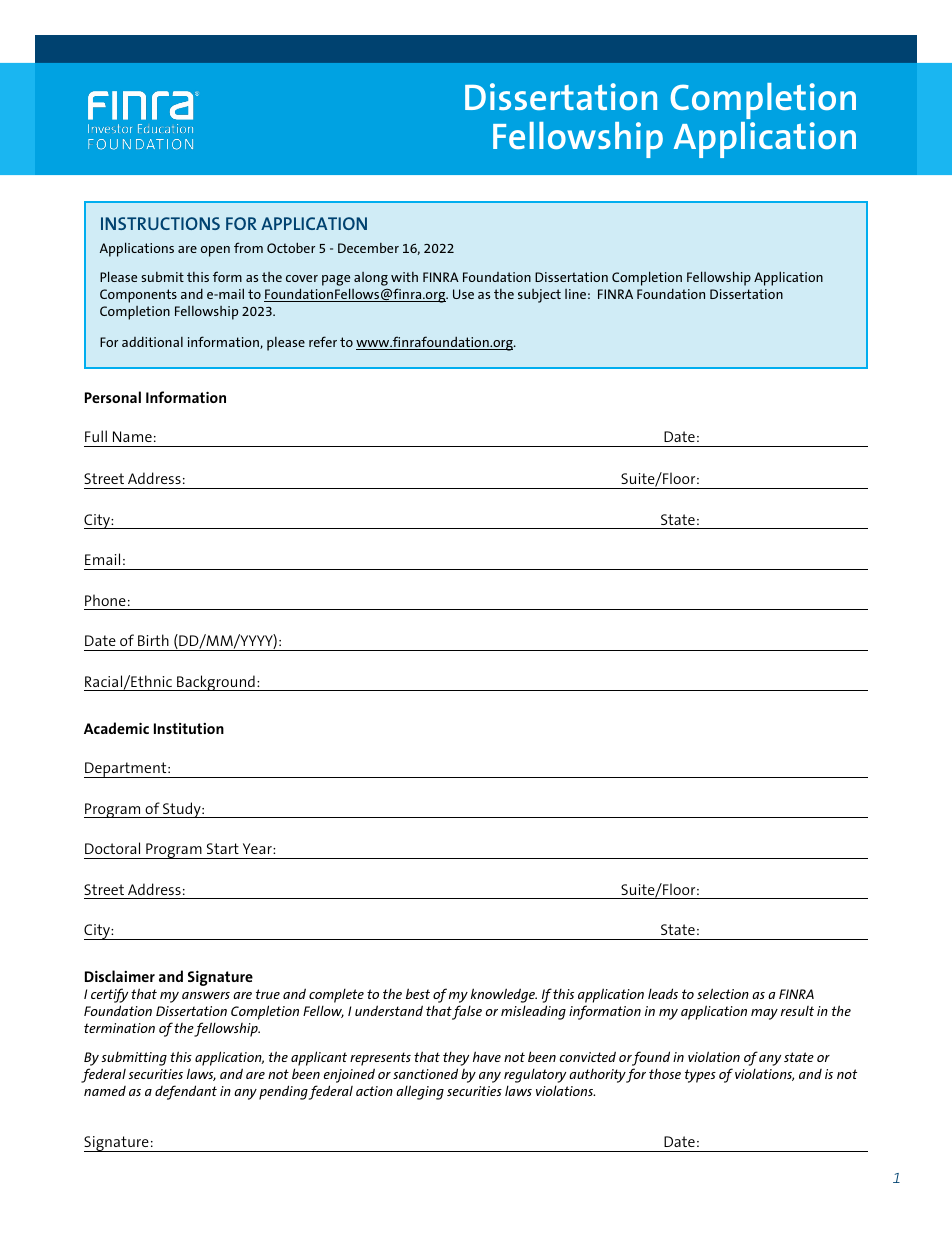  What do you see at coordinates (186, 1092) in the document?
I see `defendant` at bounding box center [186, 1092].
